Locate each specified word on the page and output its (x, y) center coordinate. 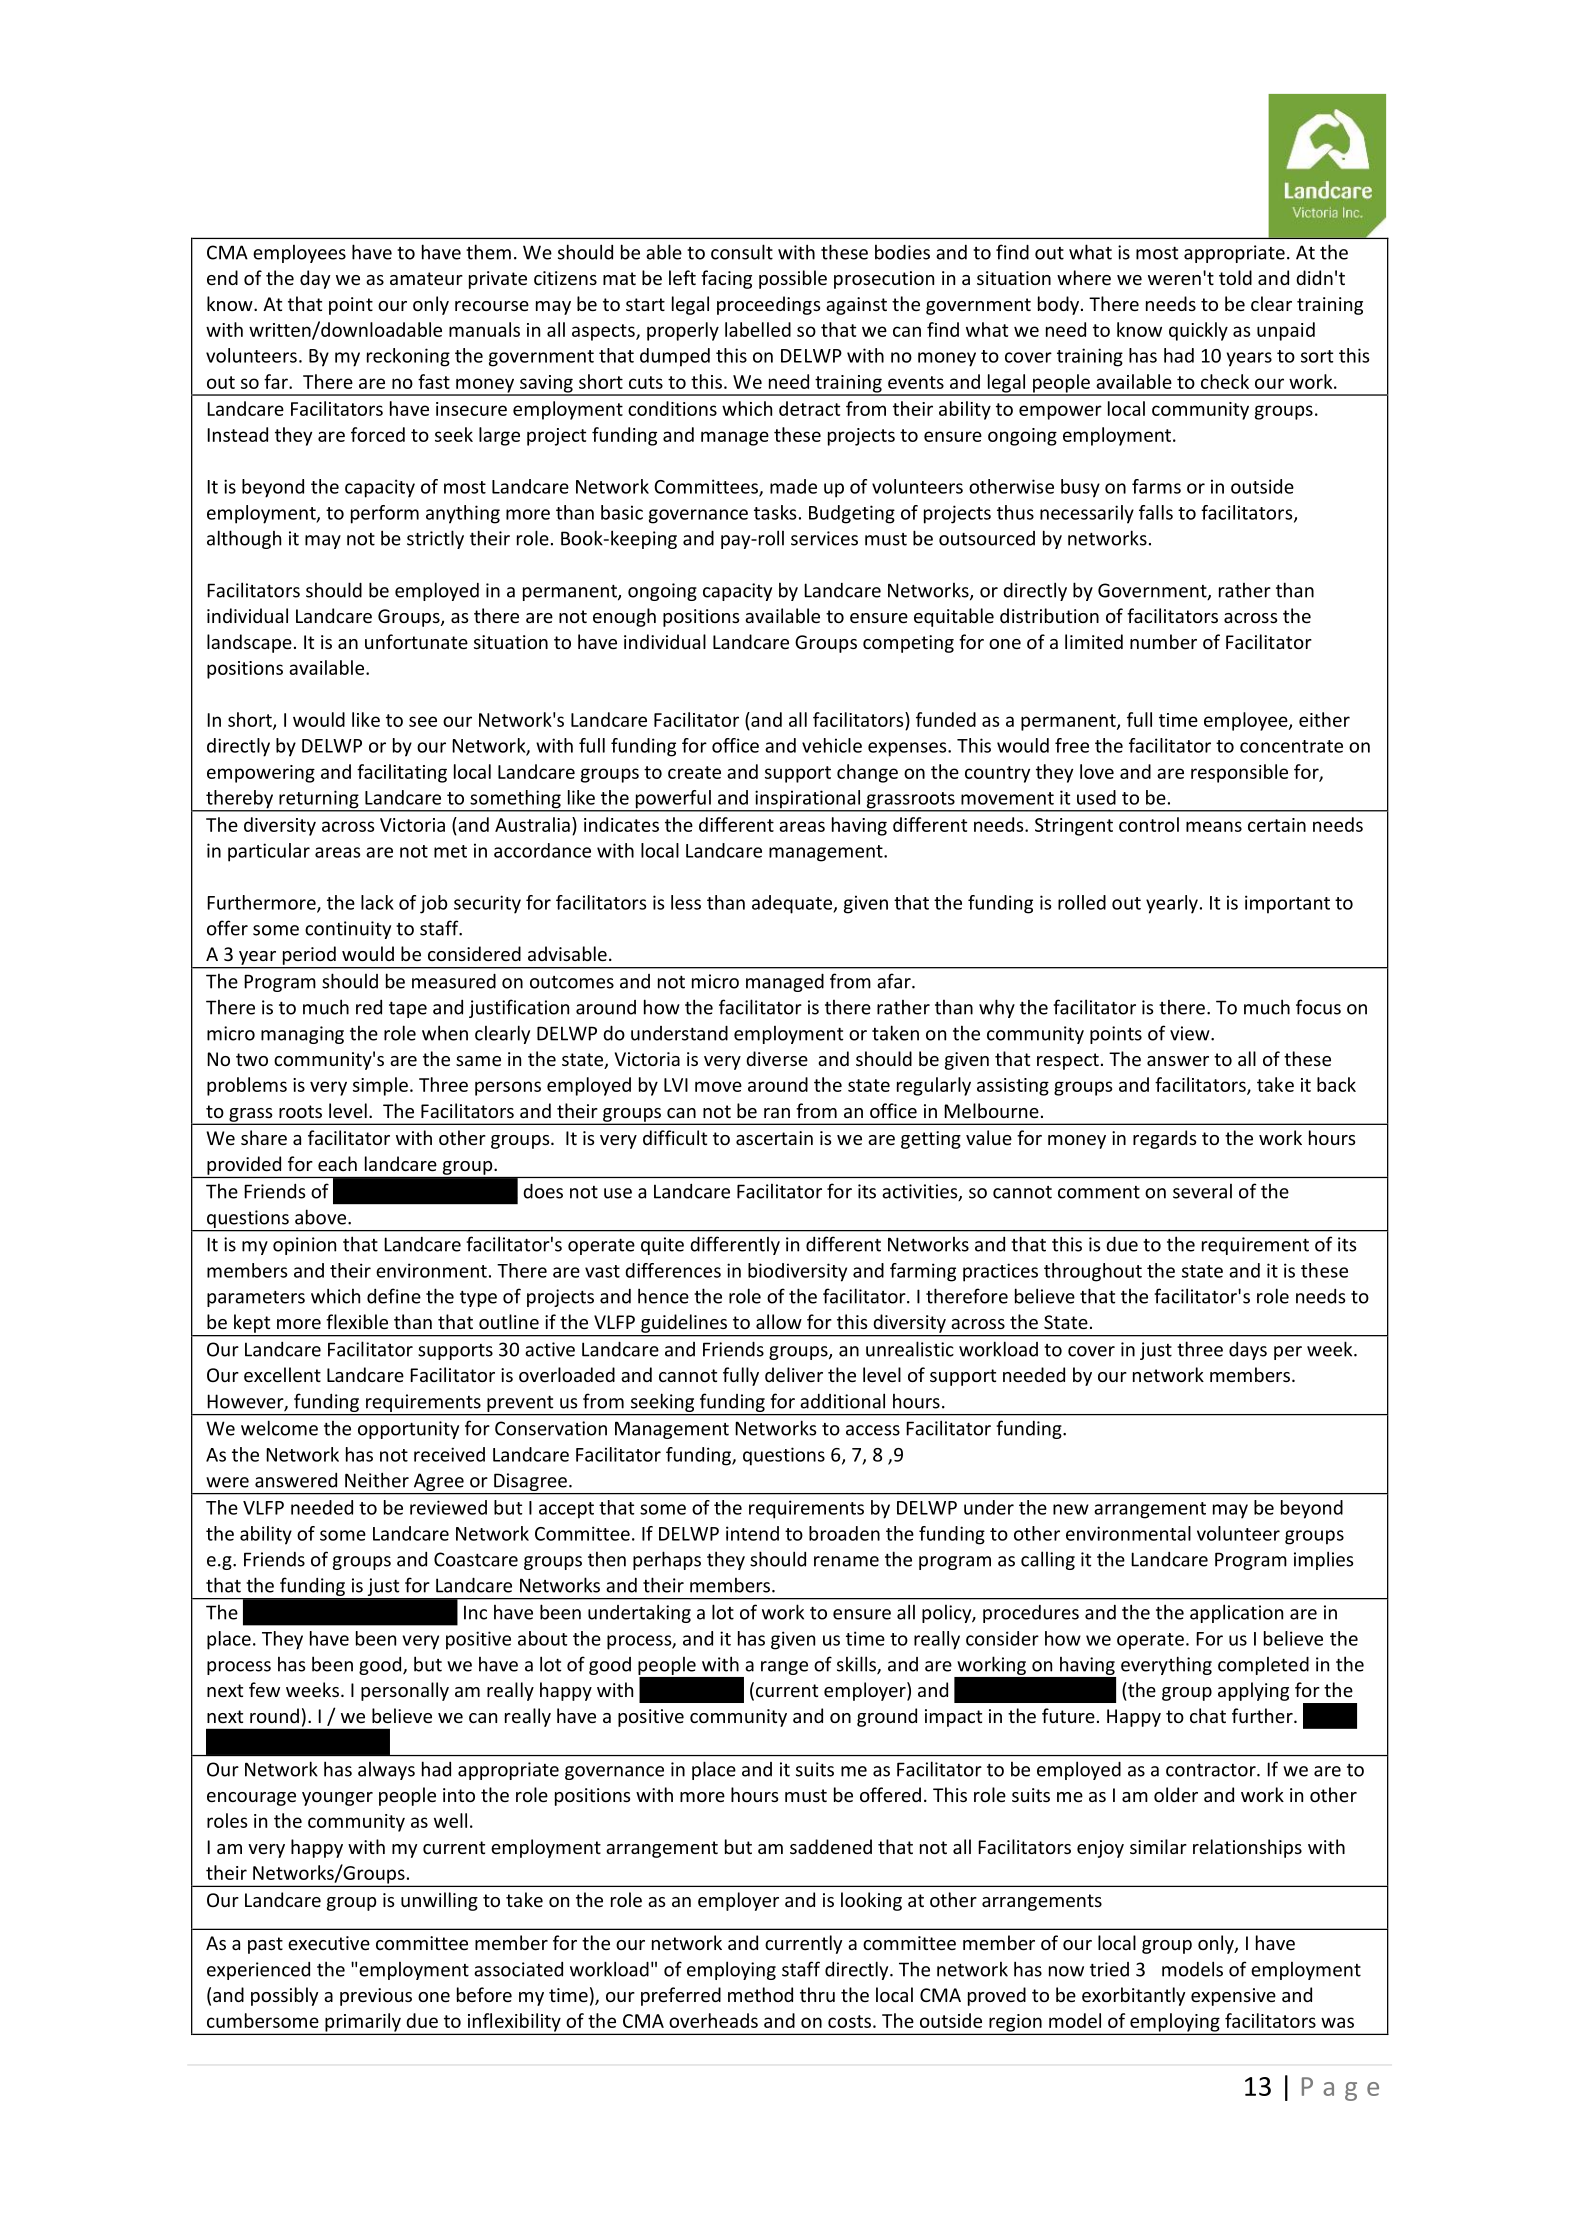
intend (752, 1533)
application (1236, 1613)
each (337, 1163)
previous (376, 1997)
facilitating (402, 773)
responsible (1239, 773)
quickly (1198, 331)
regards (1165, 1139)
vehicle (832, 745)
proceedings (769, 305)
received (449, 1454)
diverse (777, 1058)
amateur (426, 278)
